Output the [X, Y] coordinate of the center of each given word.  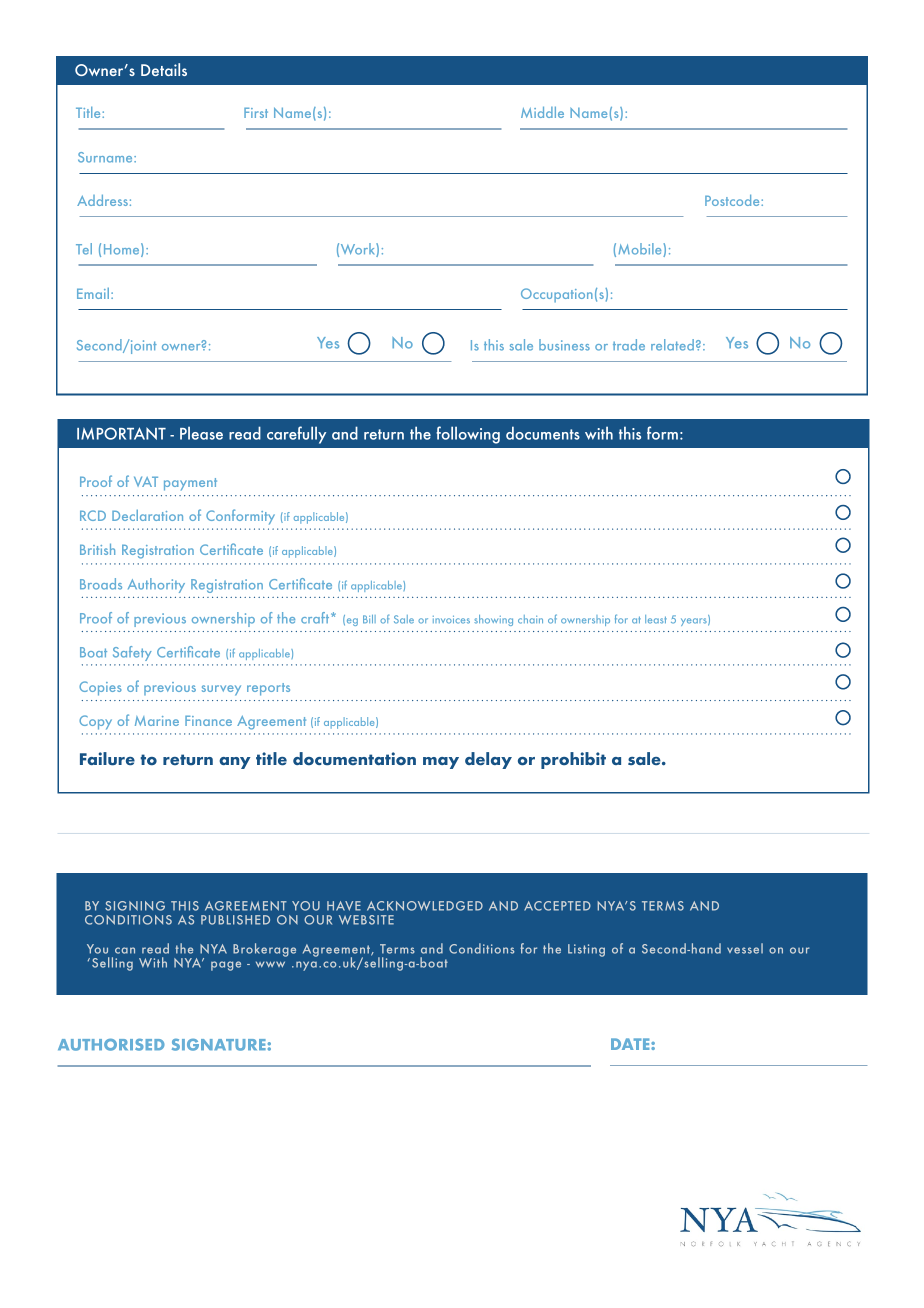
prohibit [573, 760]
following [468, 435]
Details [164, 69]
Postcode [733, 200]
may [441, 763]
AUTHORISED [111, 1045]
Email [93, 293]
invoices [451, 620]
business [564, 345]
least [656, 619]
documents [543, 433]
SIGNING [135, 906]
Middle [542, 112]
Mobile [641, 250]
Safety [132, 653]
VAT [146, 481]
